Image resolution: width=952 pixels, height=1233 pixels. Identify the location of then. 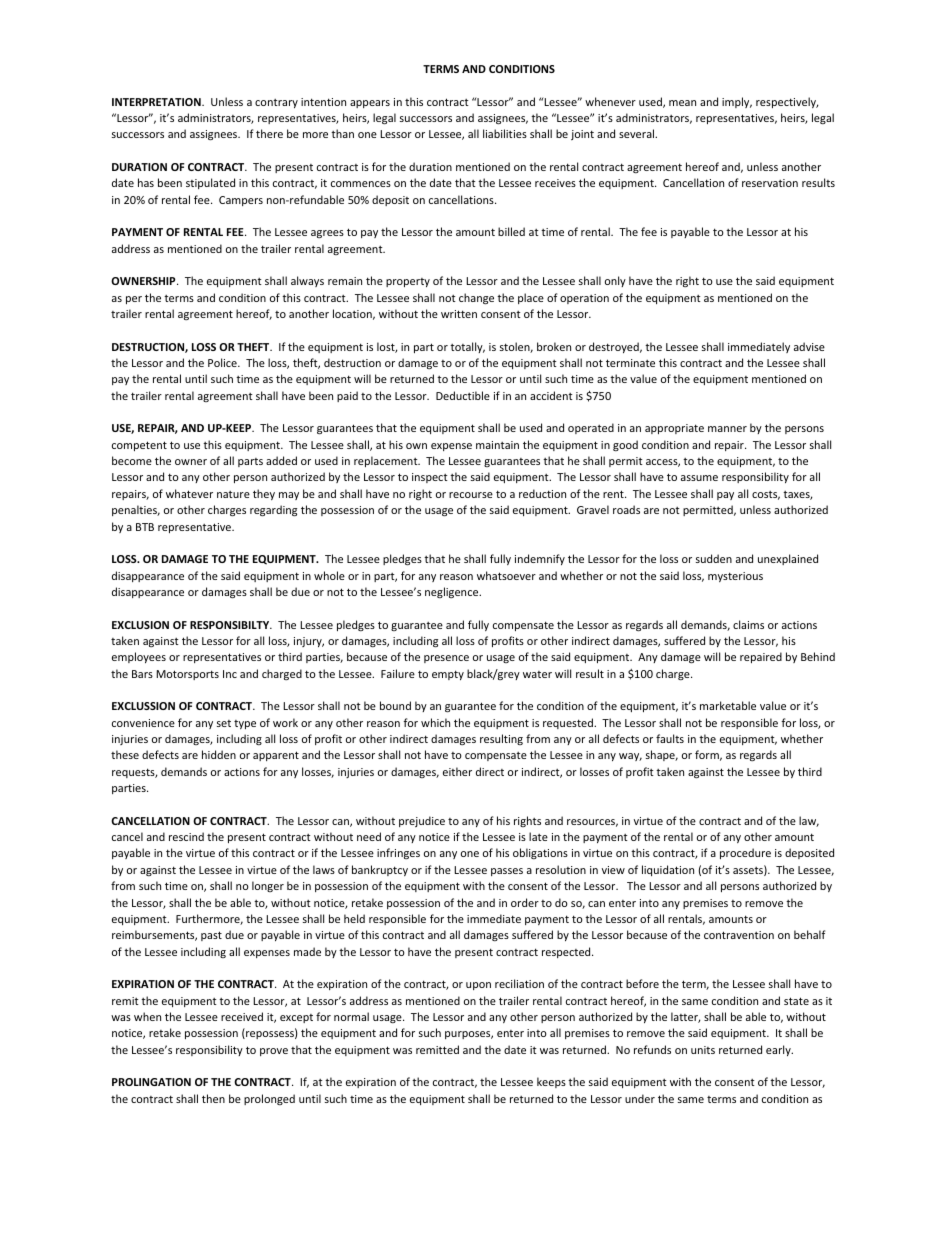
(213, 1098).
